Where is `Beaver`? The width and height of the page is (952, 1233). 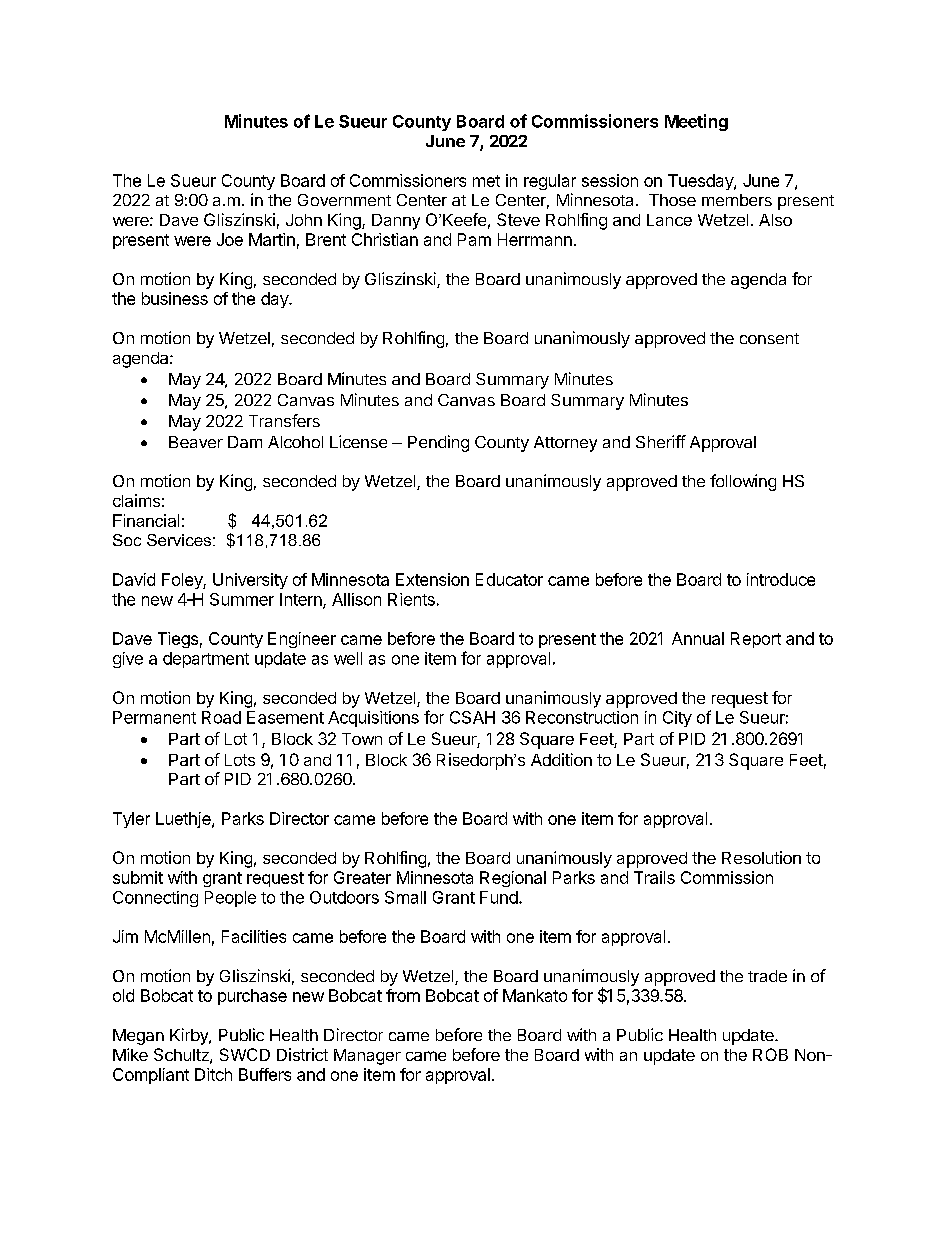 Beaver is located at coordinates (196, 442).
